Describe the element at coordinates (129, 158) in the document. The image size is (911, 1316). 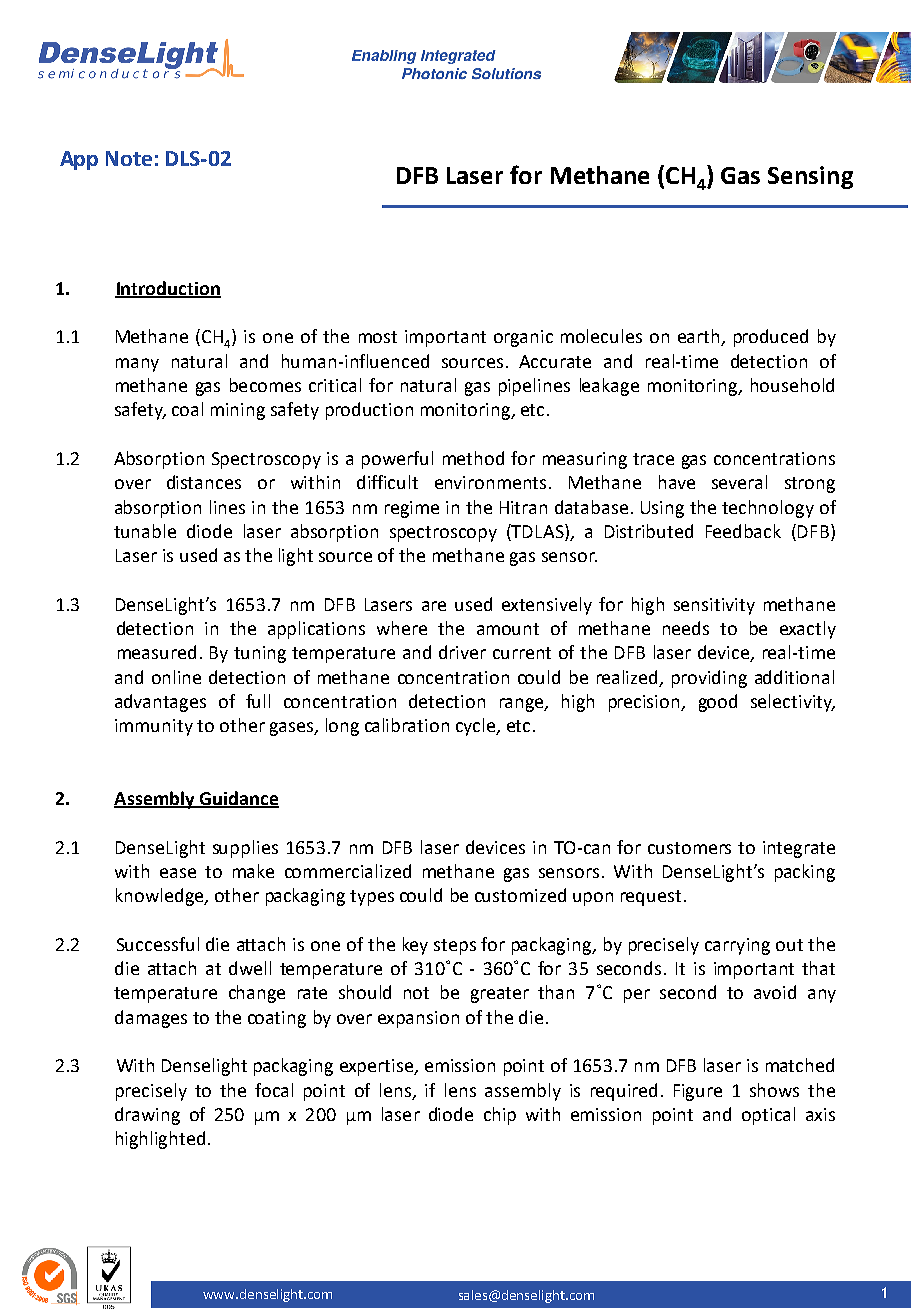
I see `Note` at that location.
